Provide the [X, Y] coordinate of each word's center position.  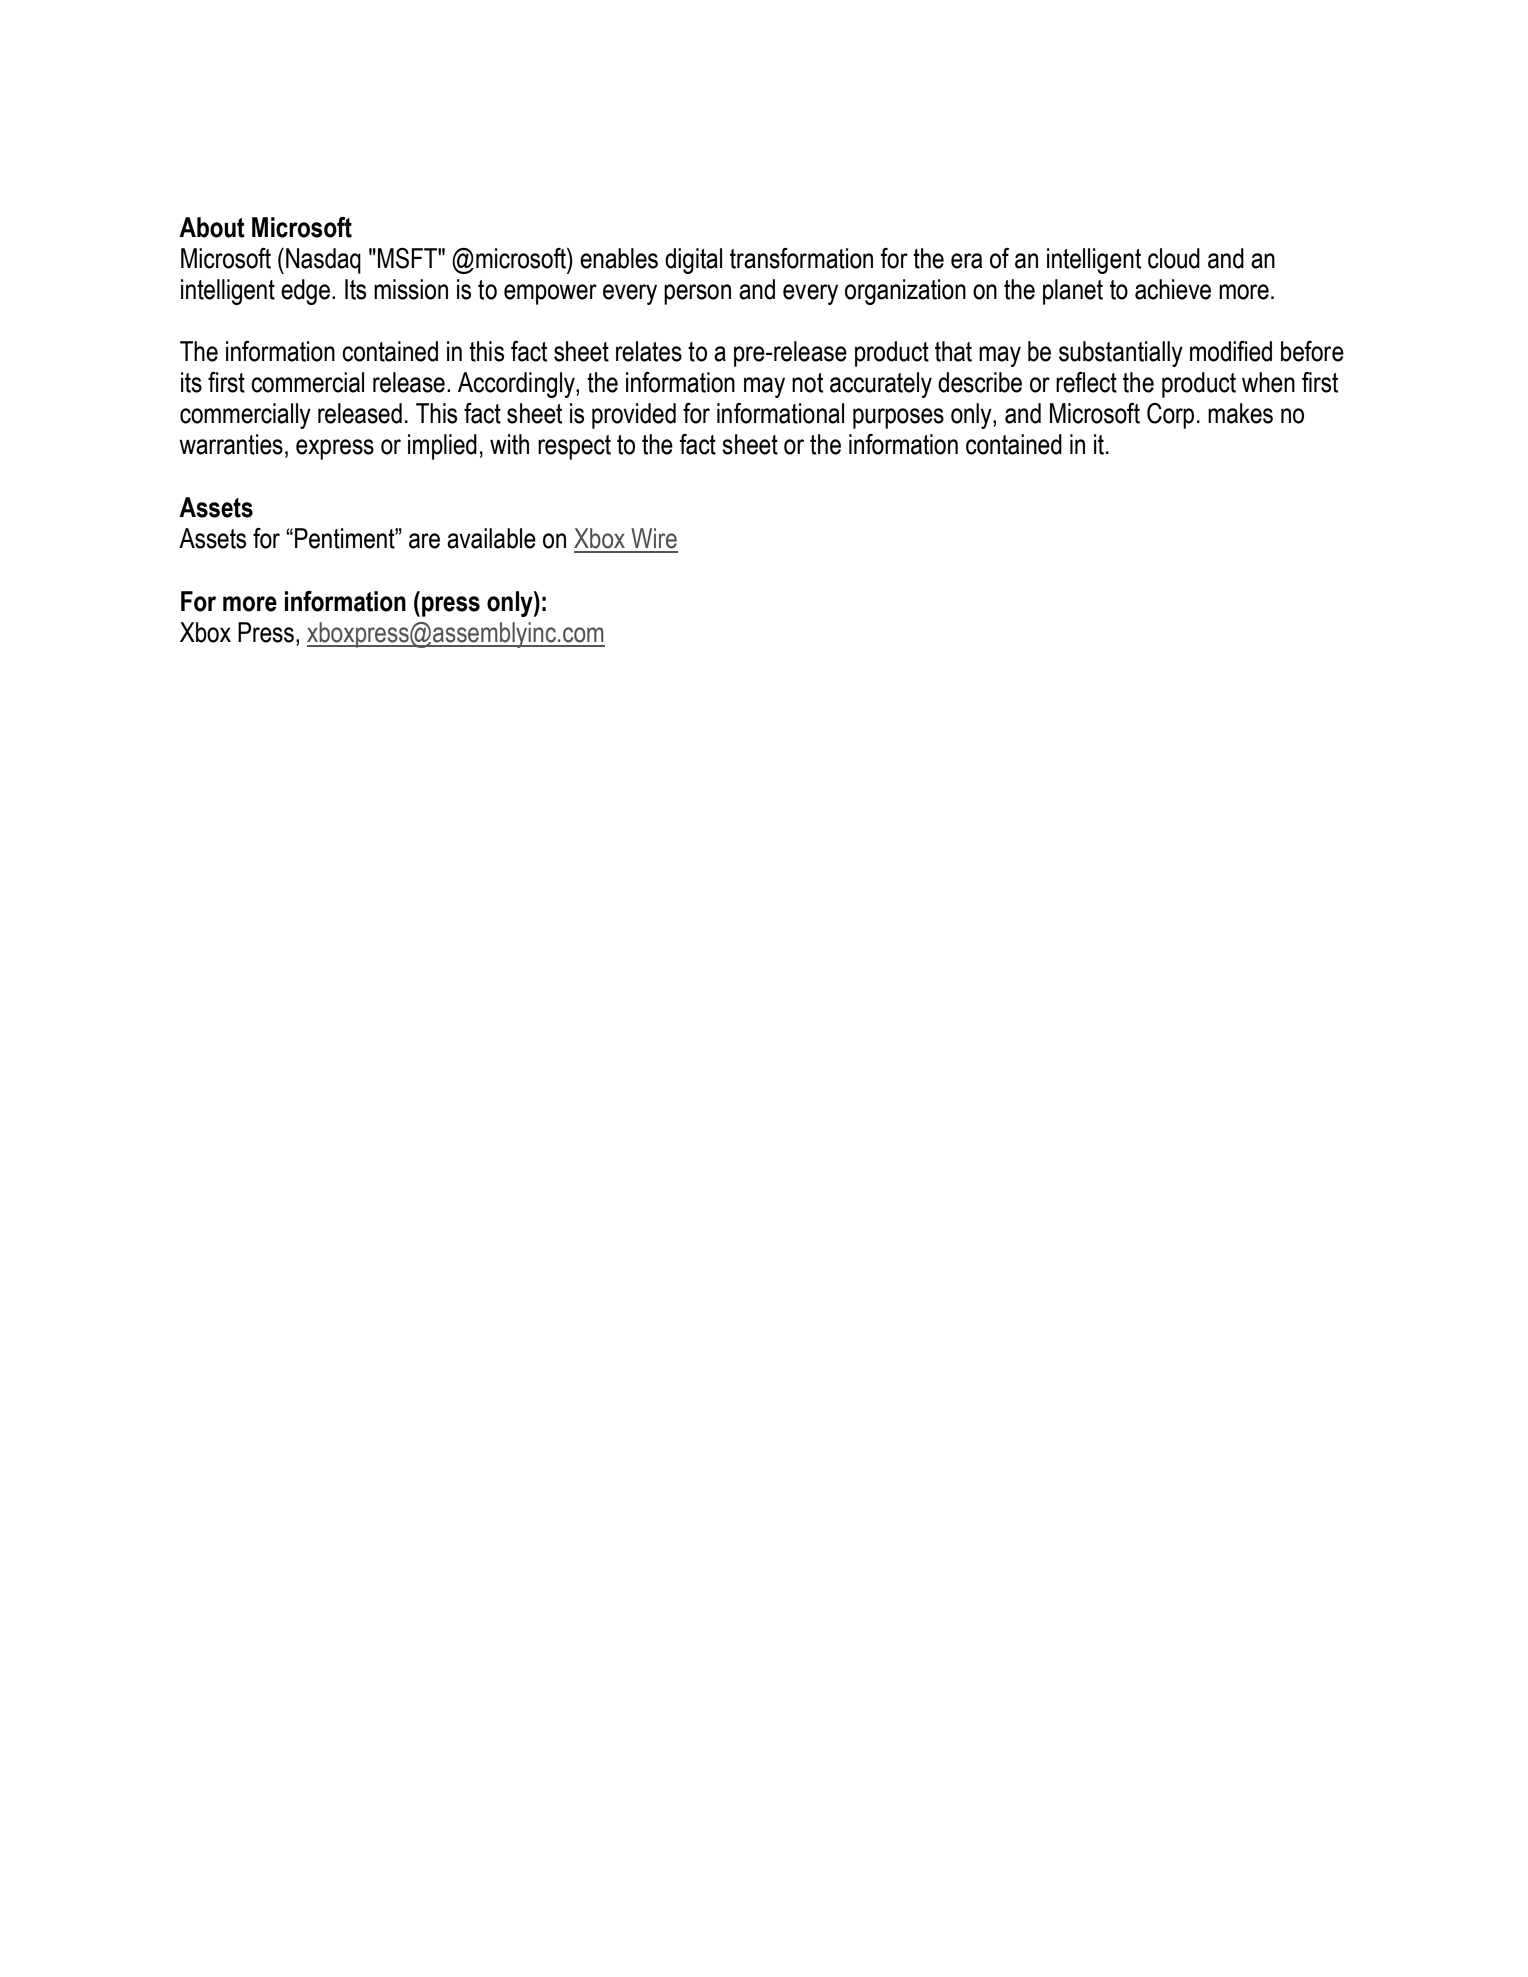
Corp [1170, 416]
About [212, 227]
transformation [801, 258]
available [491, 538]
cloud [1174, 258]
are [424, 541]
